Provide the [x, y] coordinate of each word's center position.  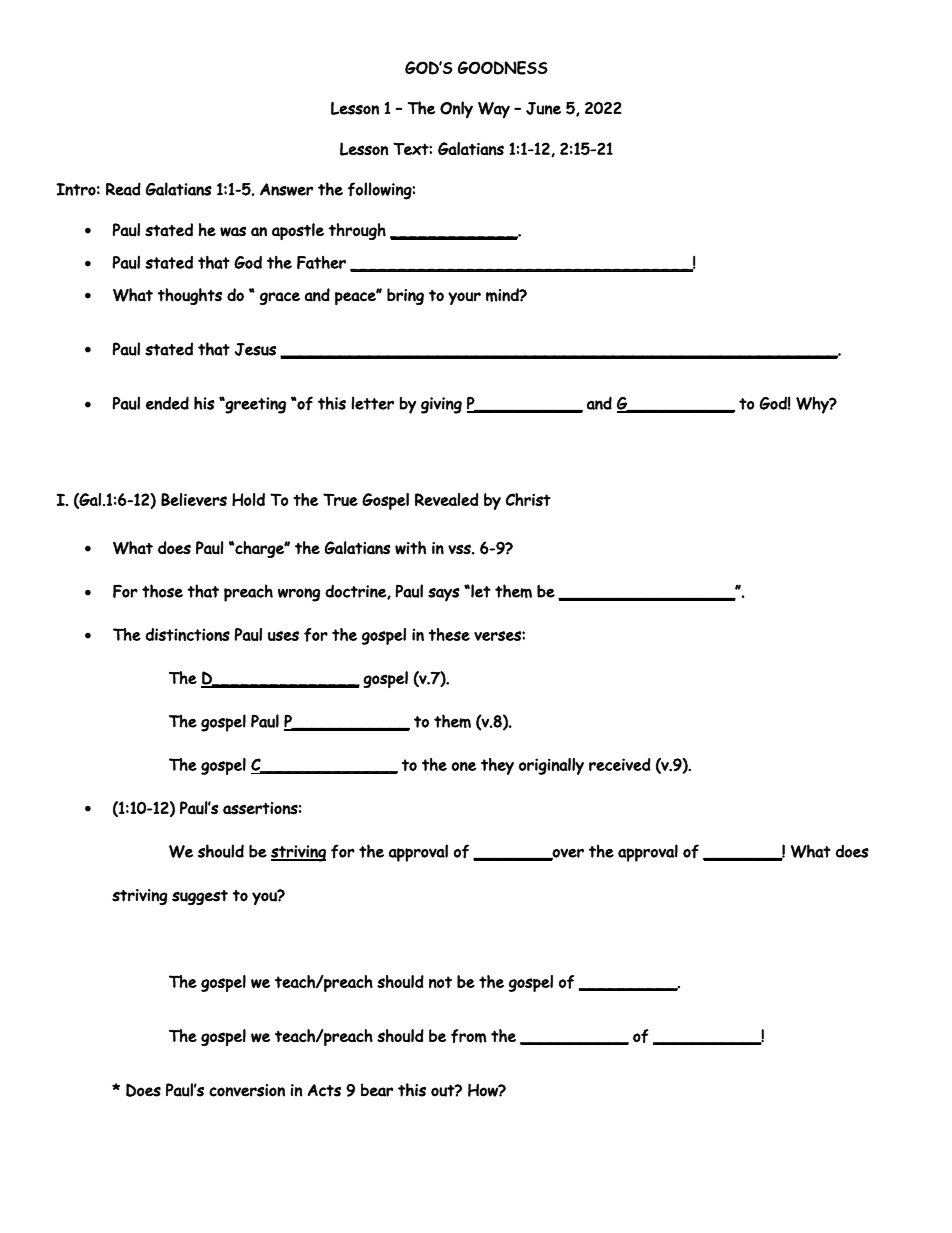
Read [123, 189]
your [464, 298]
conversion [247, 1090]
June [543, 108]
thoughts [190, 296]
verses [498, 636]
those [162, 591]
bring [405, 296]
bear [377, 1090]
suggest [200, 897]
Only [456, 109]
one [464, 766]
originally [551, 766]
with [410, 548]
